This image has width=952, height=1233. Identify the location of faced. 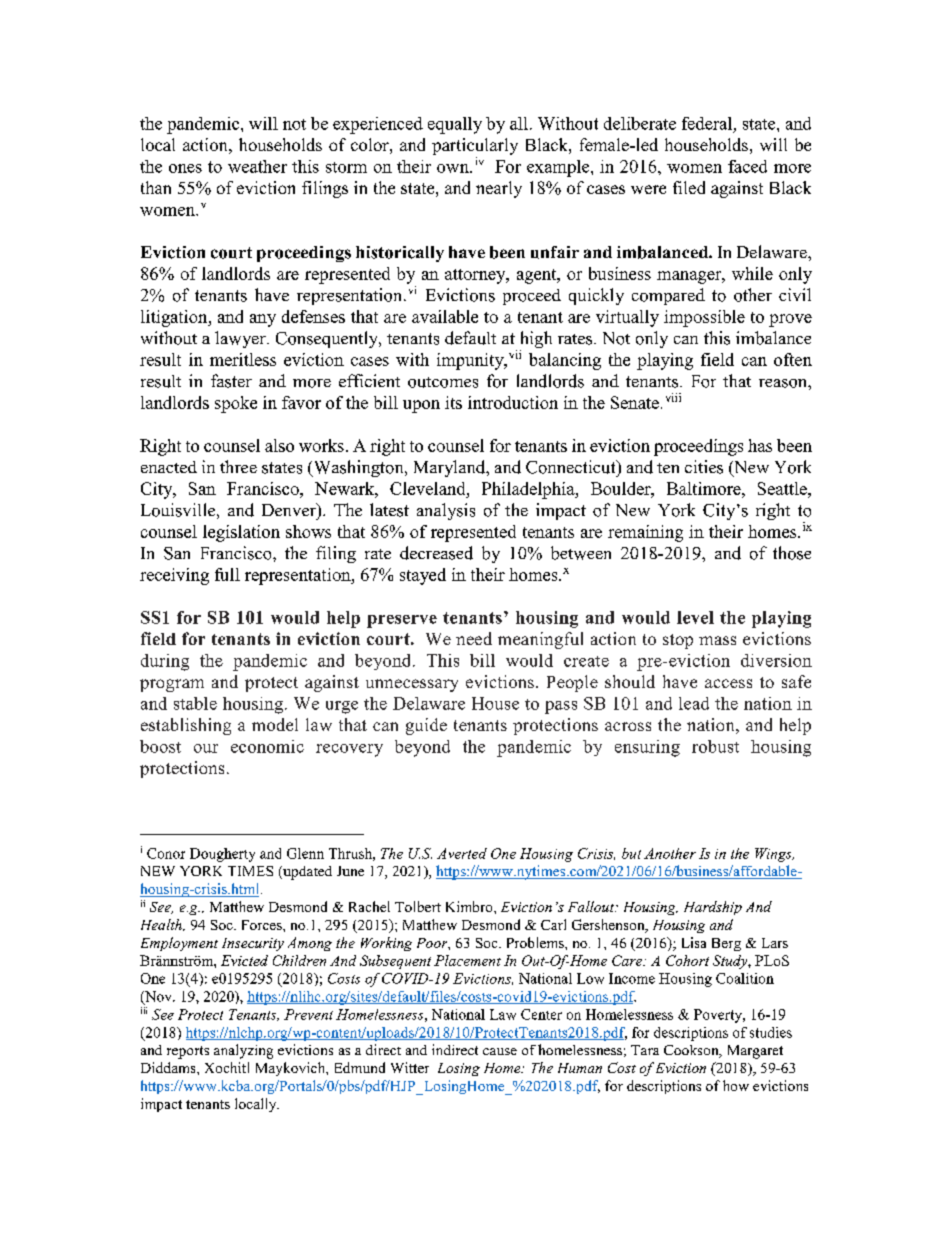
(747, 166).
